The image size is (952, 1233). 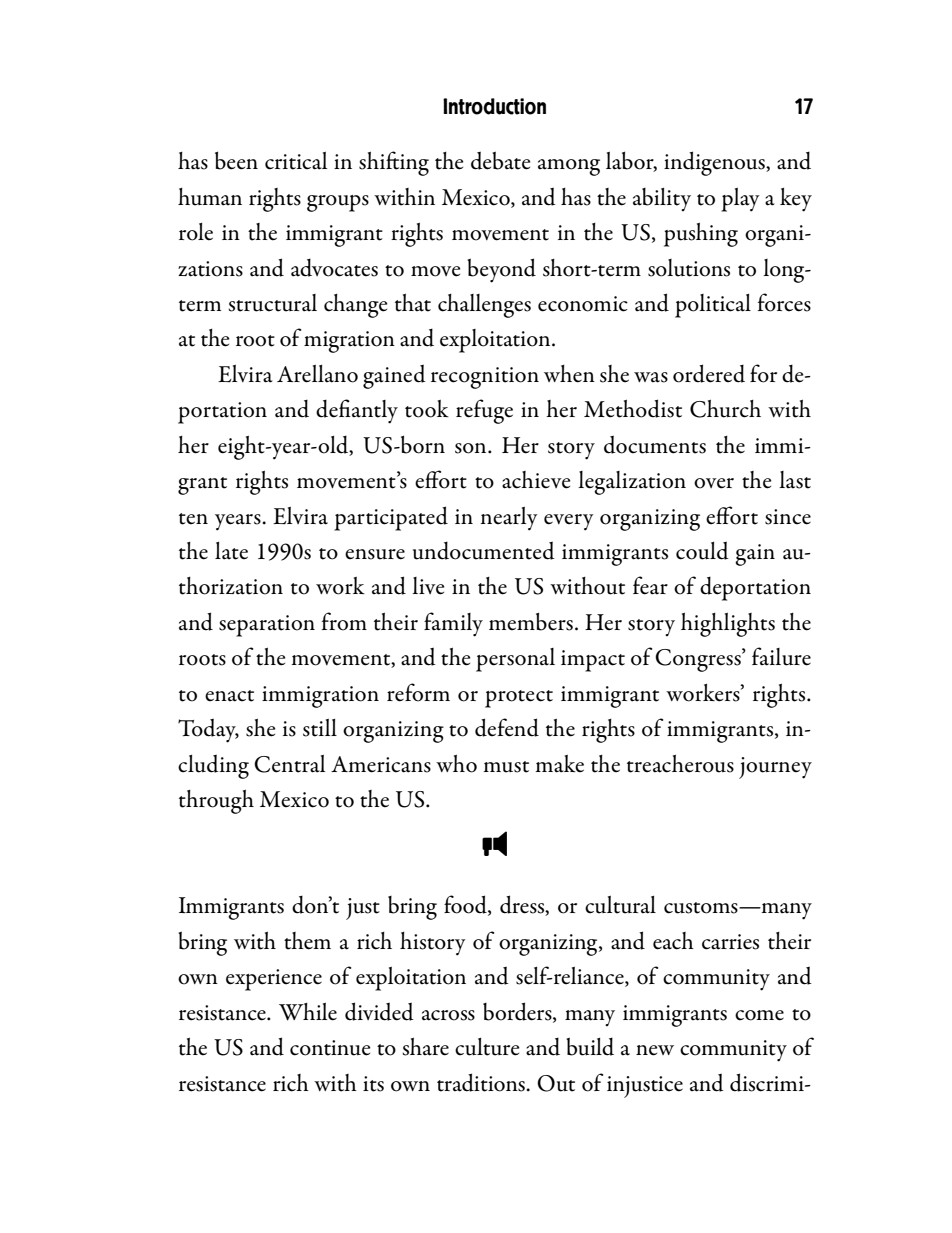 What do you see at coordinates (715, 163) in the document?
I see `indigenous` at bounding box center [715, 163].
